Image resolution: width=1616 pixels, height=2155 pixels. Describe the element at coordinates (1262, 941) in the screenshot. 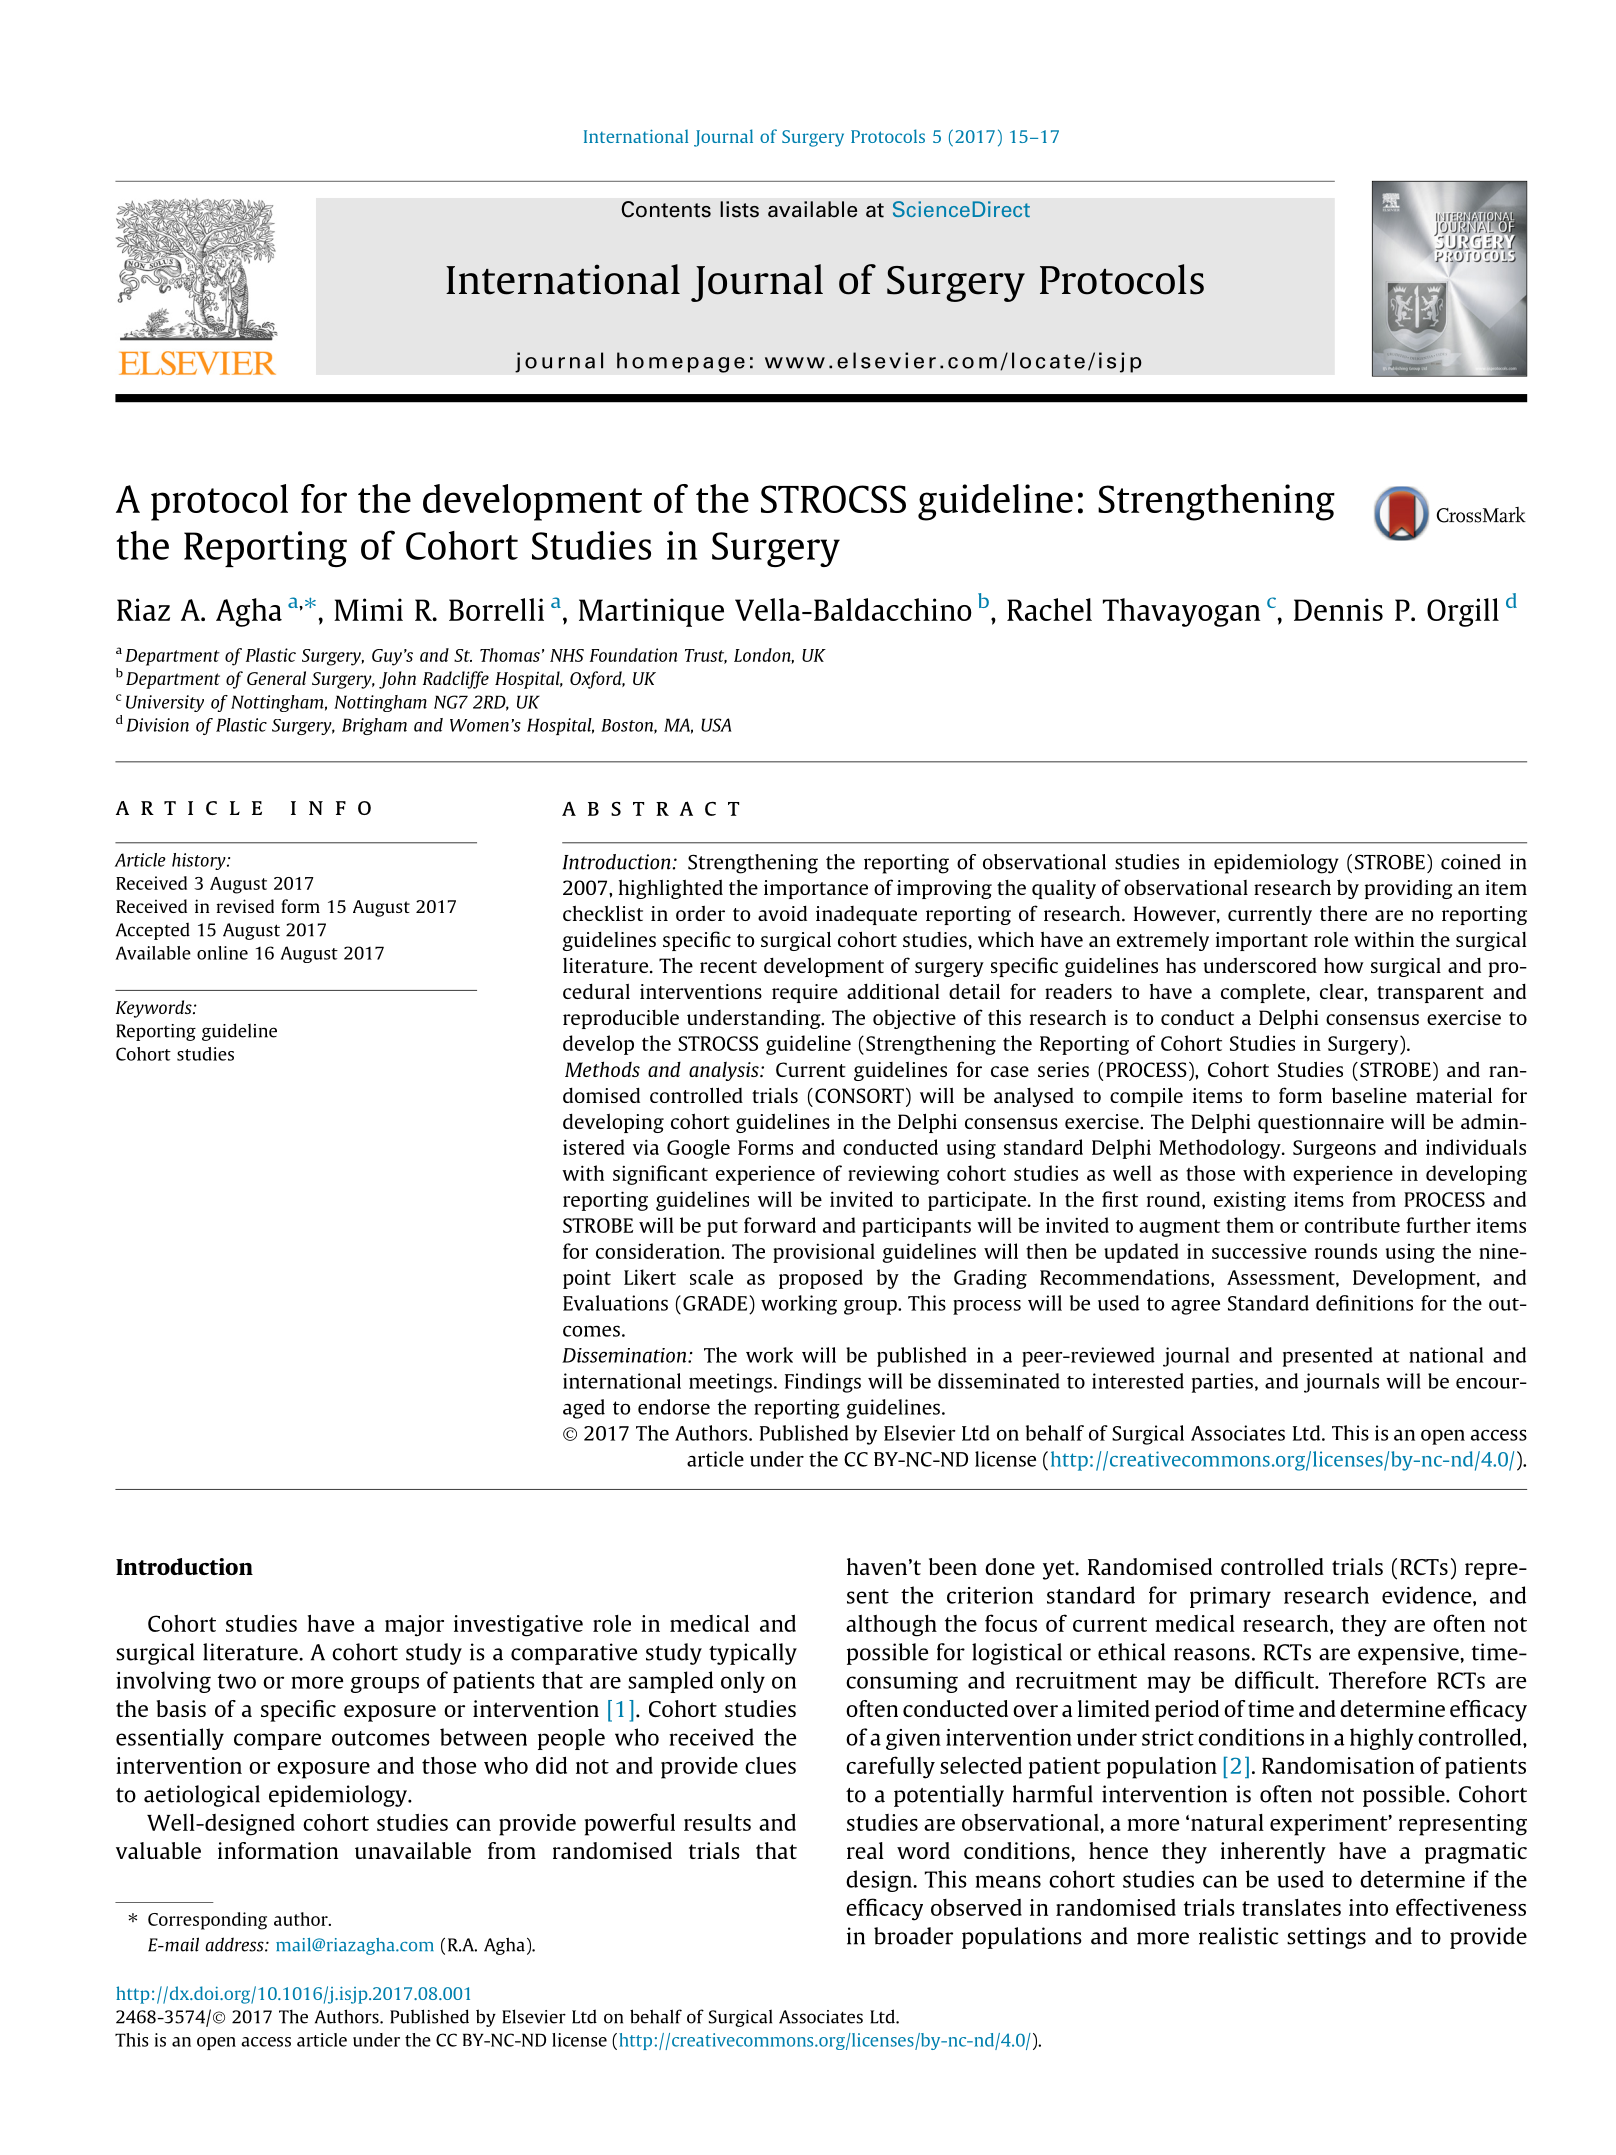

I see `important` at that location.
